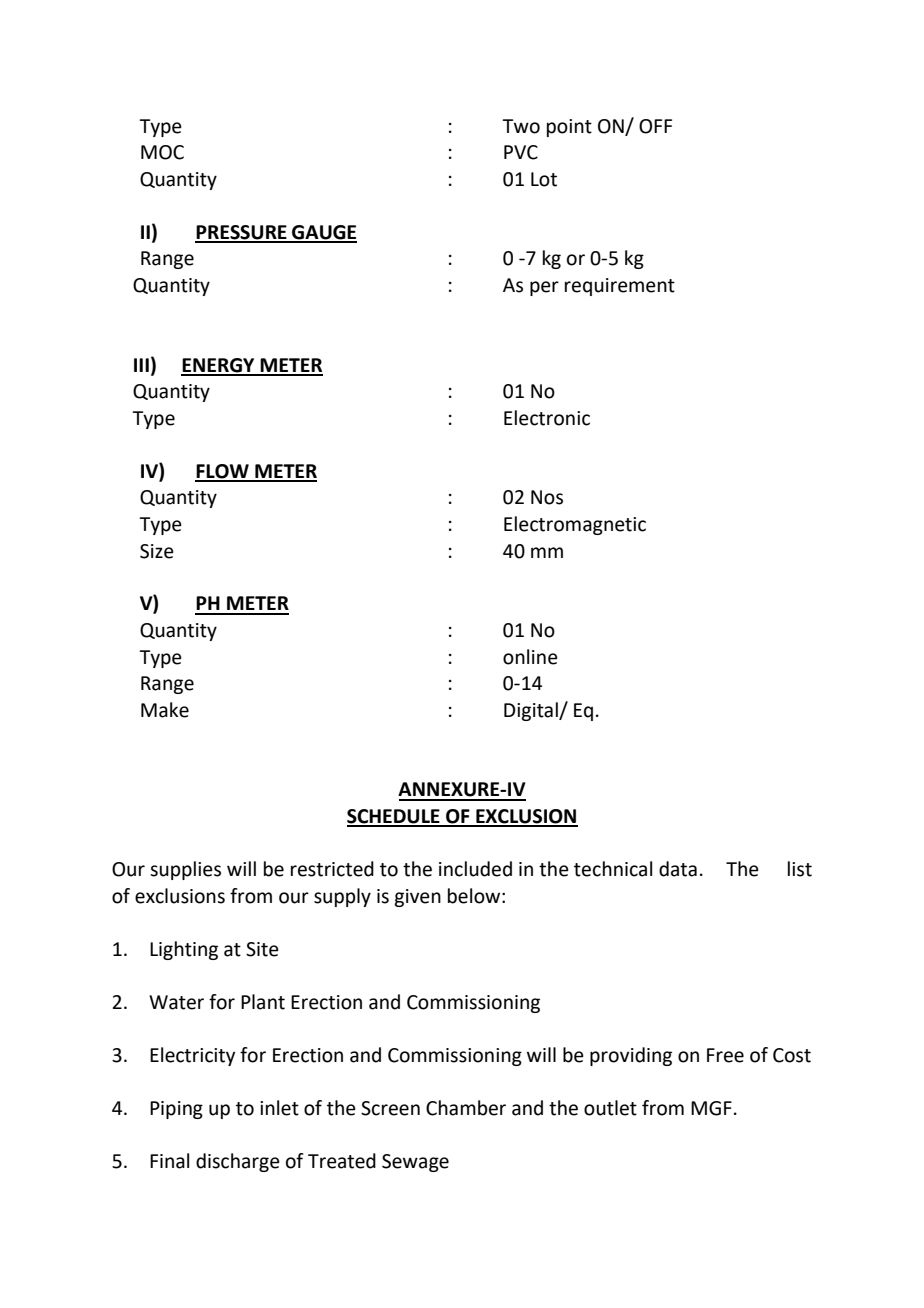  I want to click on Digital, so click(532, 711).
